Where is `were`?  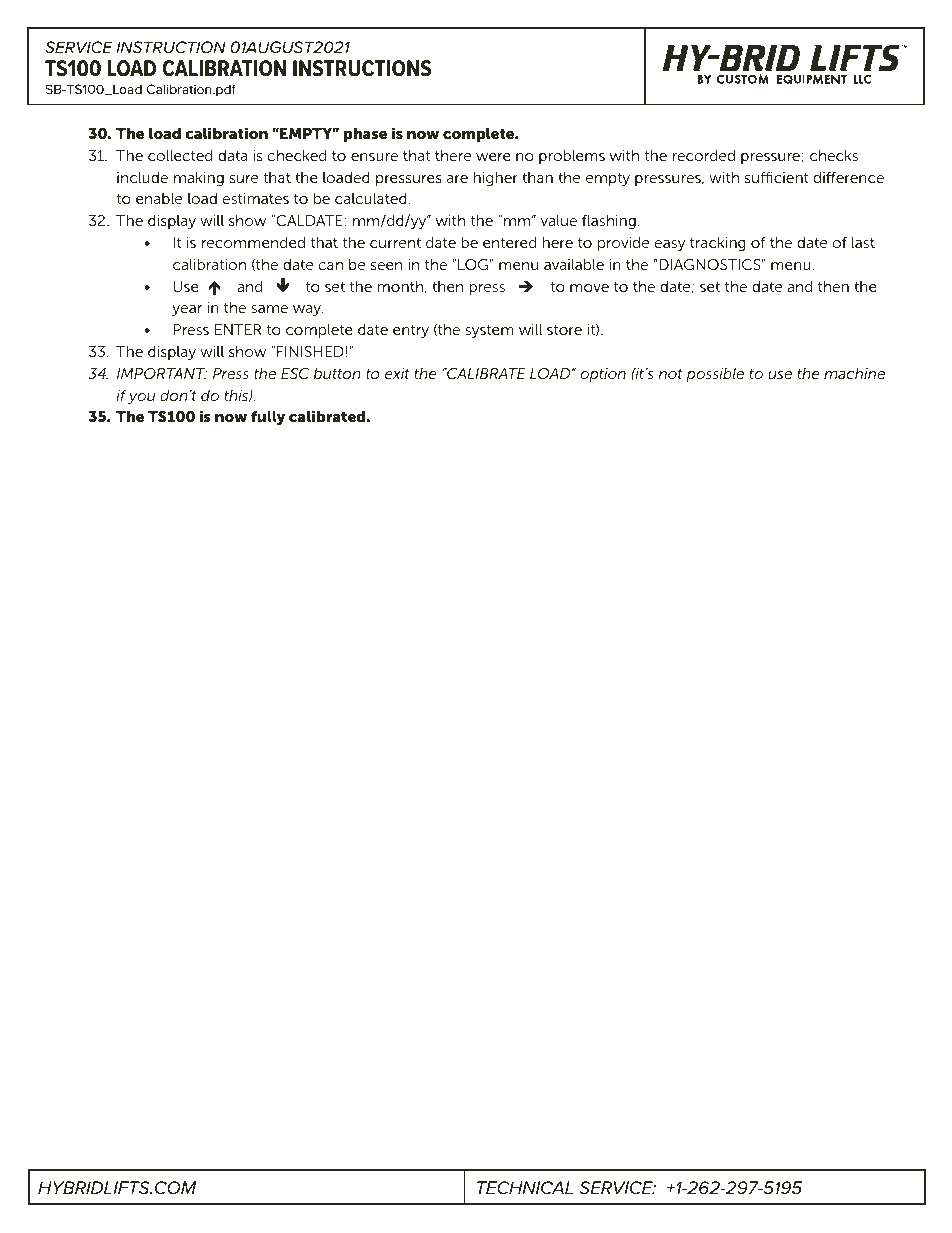
were is located at coordinates (493, 157).
